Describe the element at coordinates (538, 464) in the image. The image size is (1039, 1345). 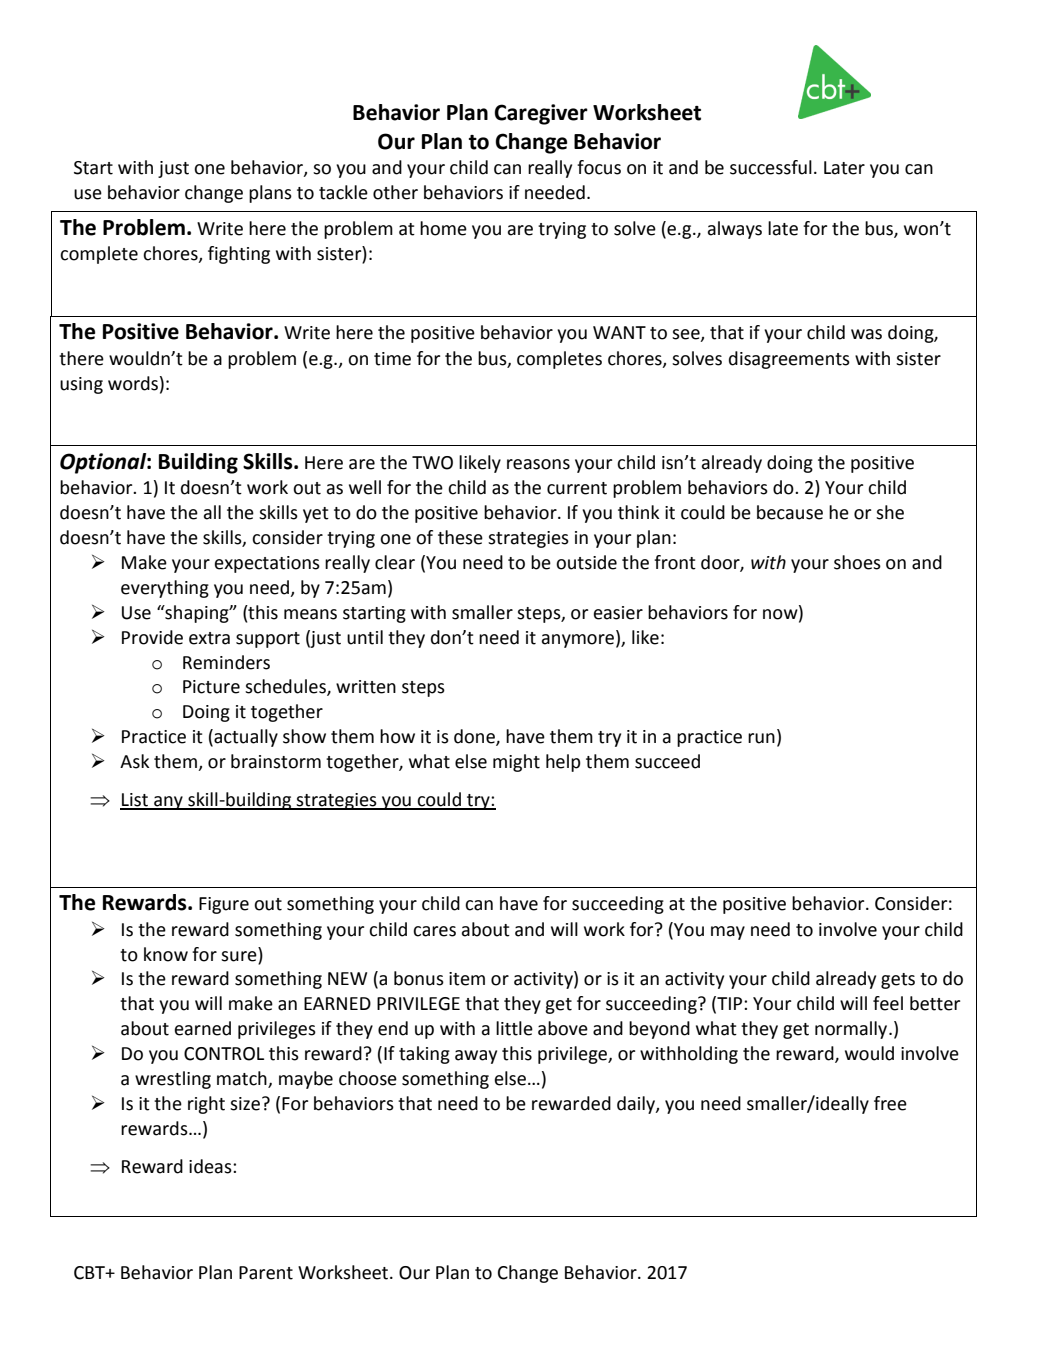
I see `reasons` at that location.
